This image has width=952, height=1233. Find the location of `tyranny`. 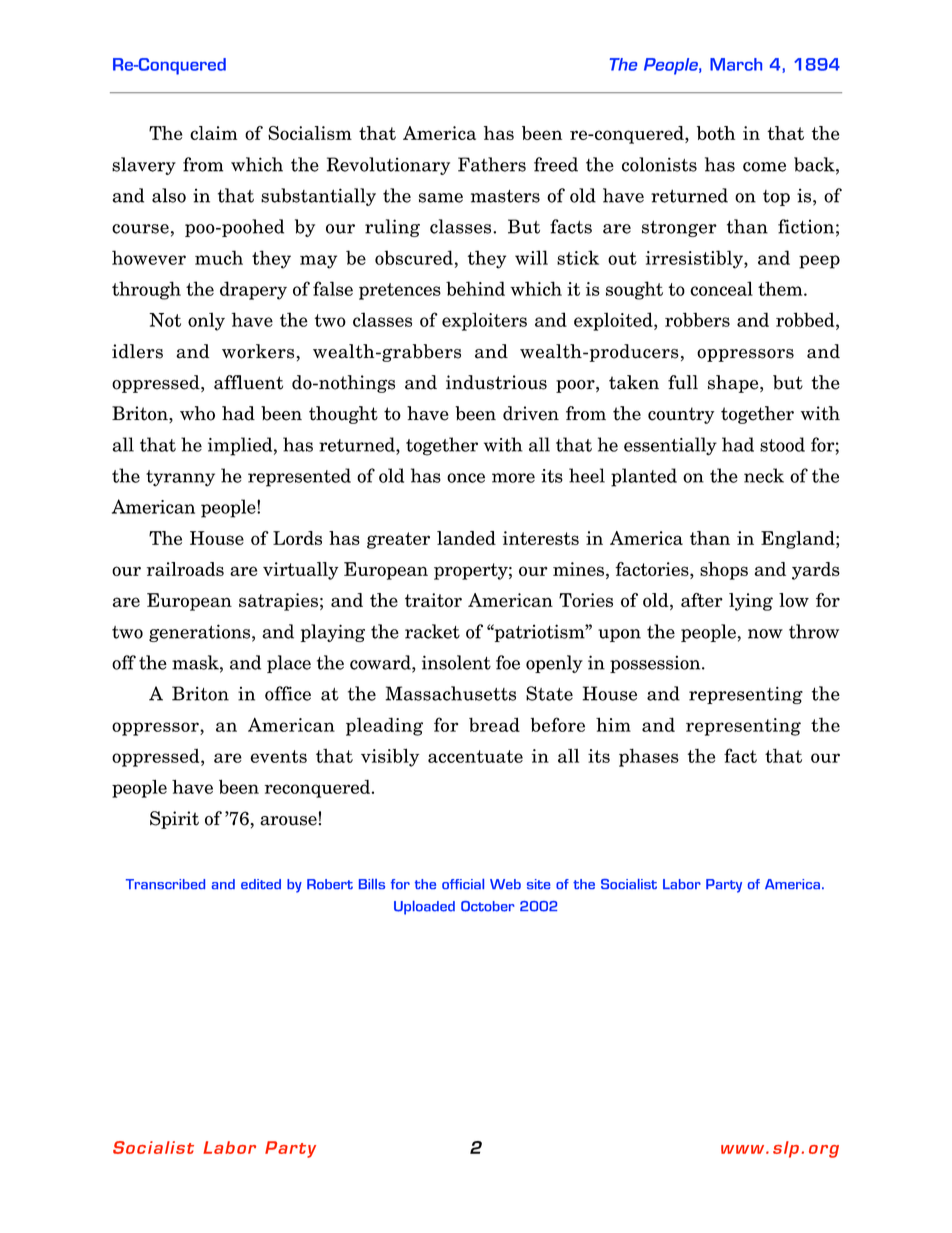

tyranny is located at coordinates (180, 478).
